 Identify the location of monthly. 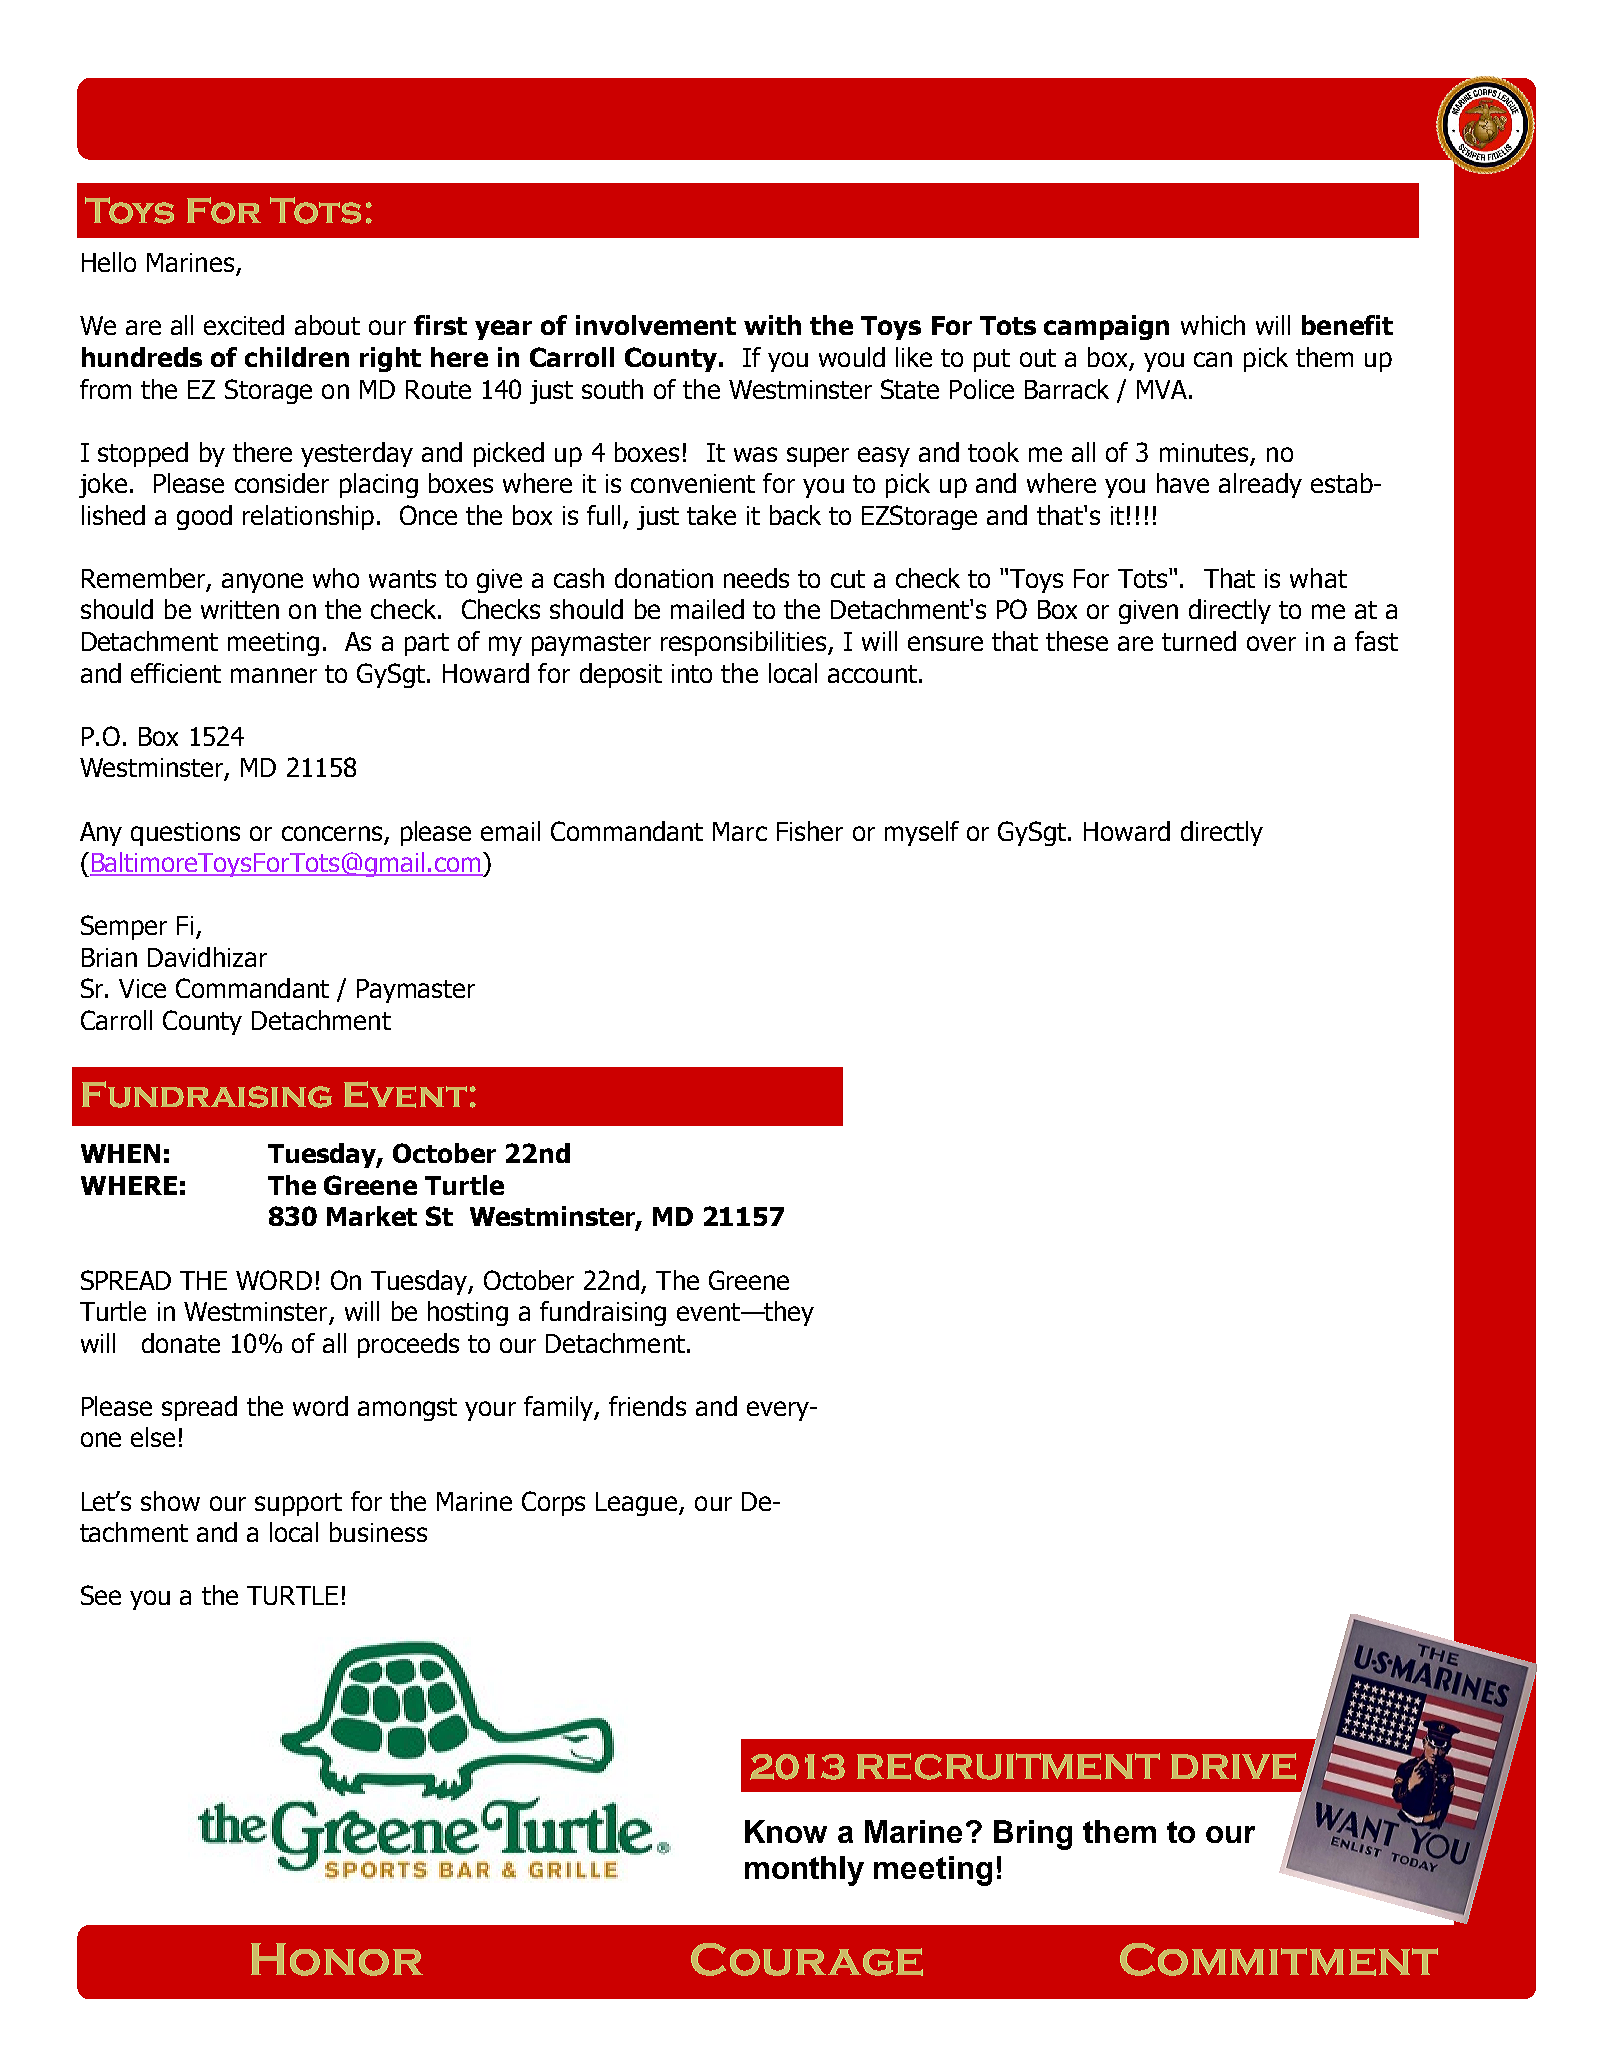
(804, 1871).
